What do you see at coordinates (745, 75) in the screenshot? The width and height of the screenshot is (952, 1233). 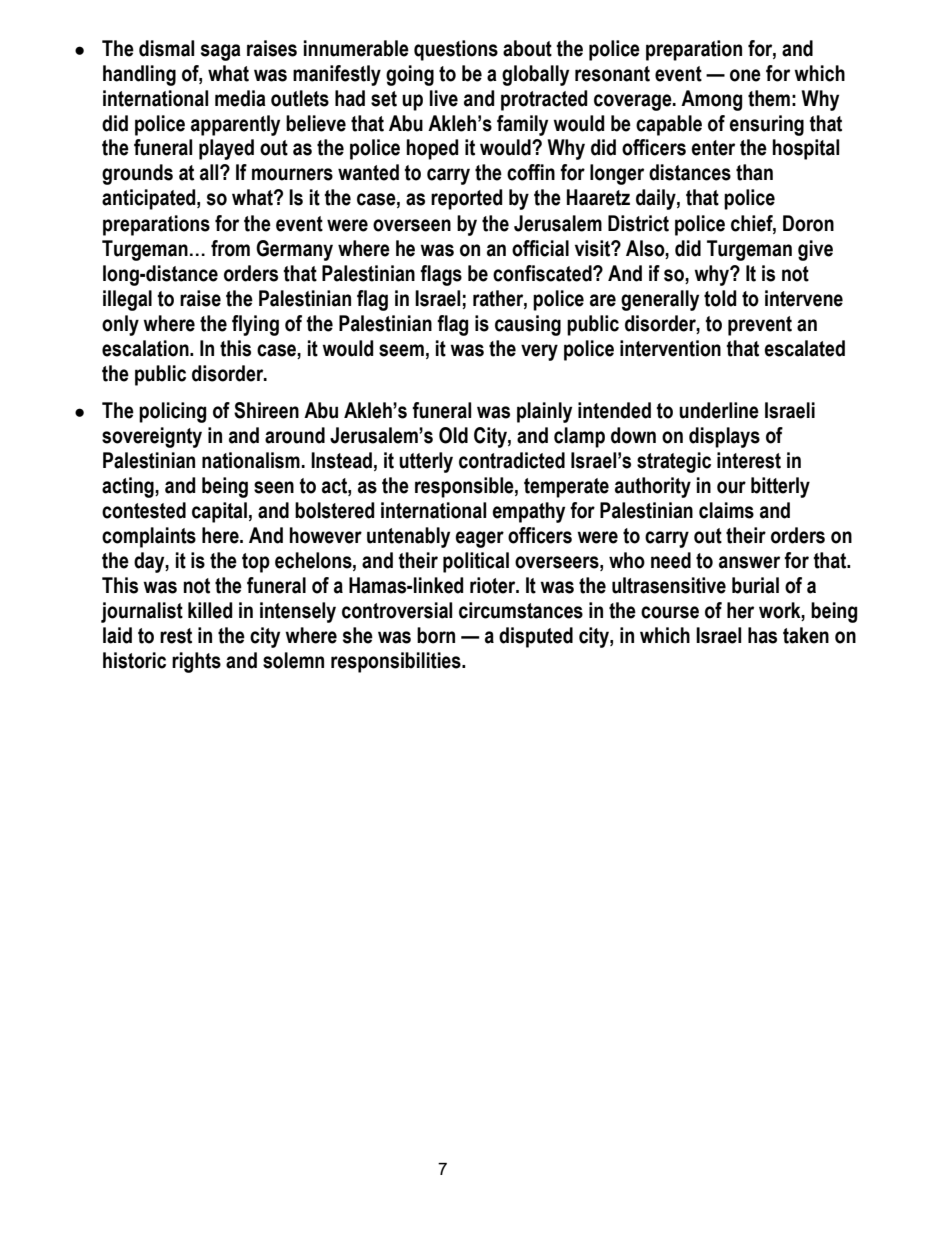 I see `one` at bounding box center [745, 75].
